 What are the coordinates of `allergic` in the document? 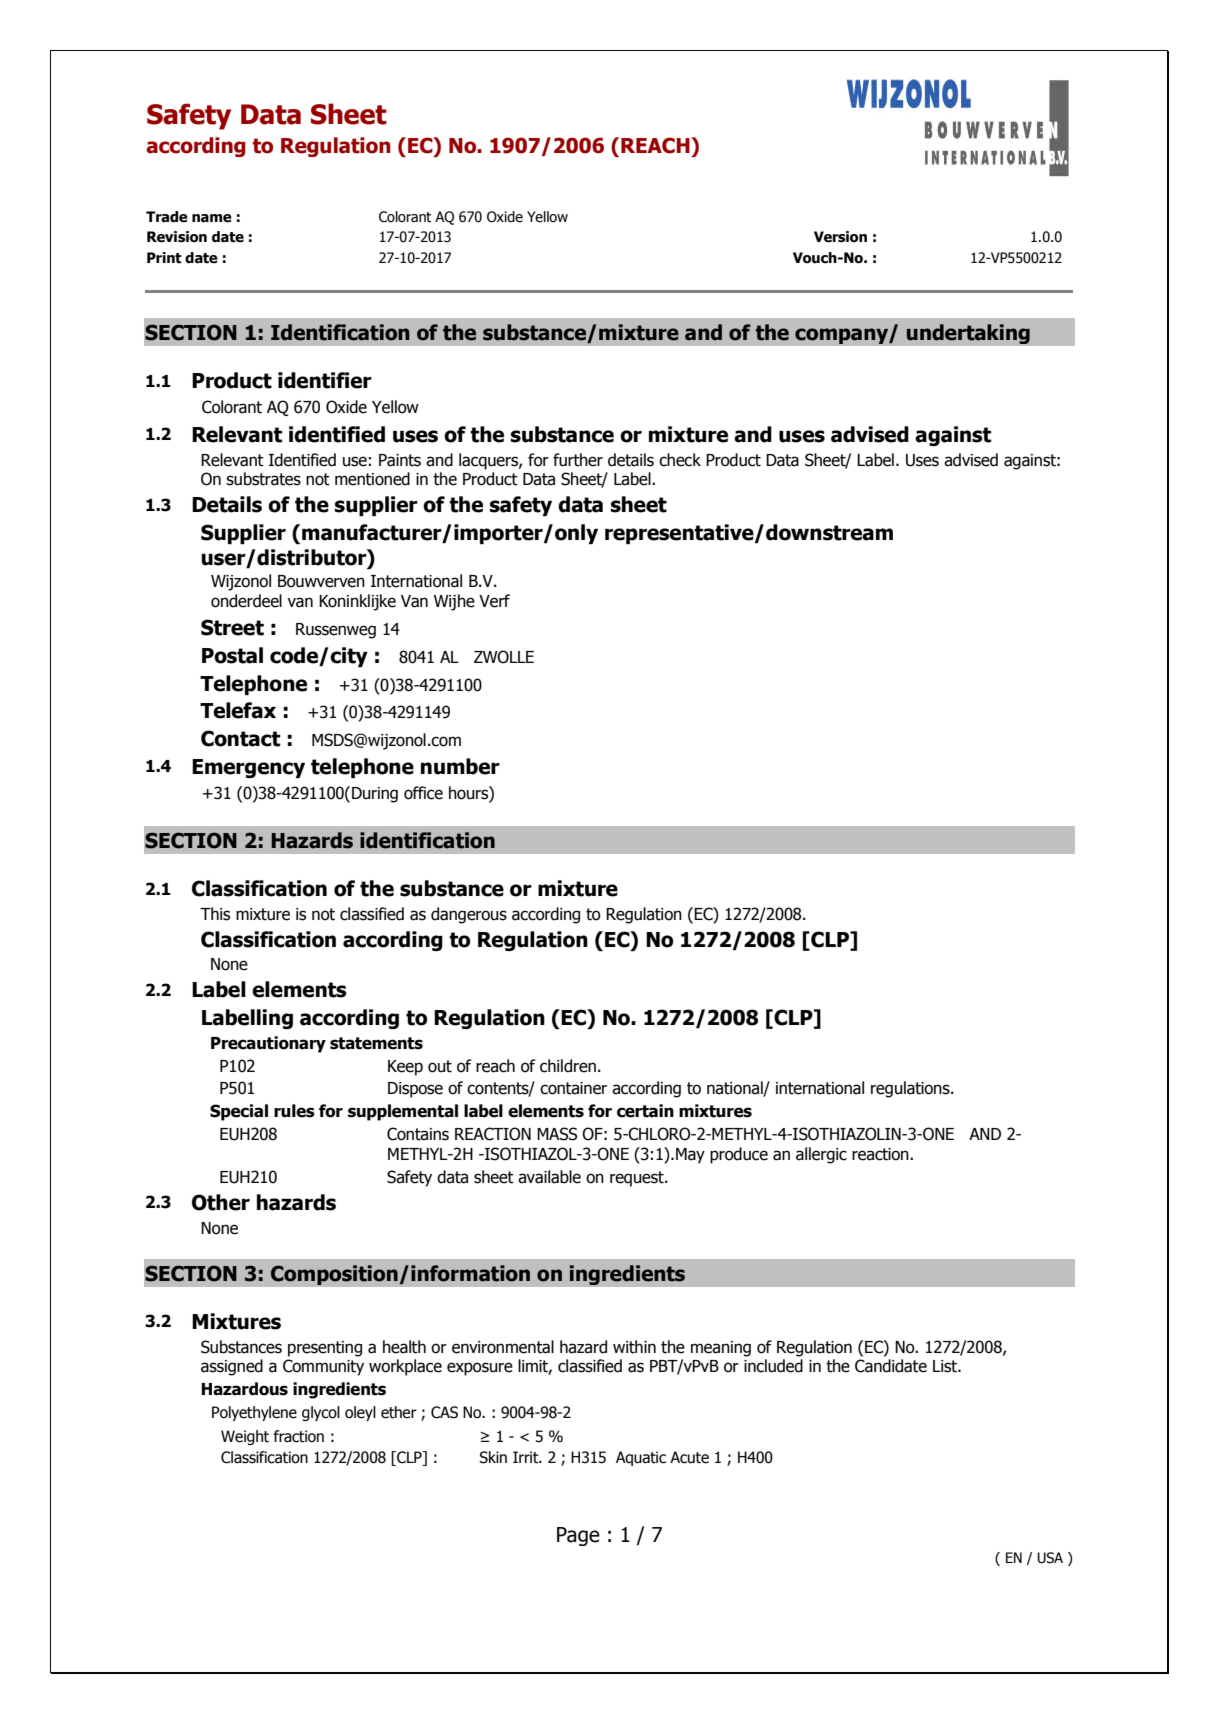 It's located at (821, 1155).
